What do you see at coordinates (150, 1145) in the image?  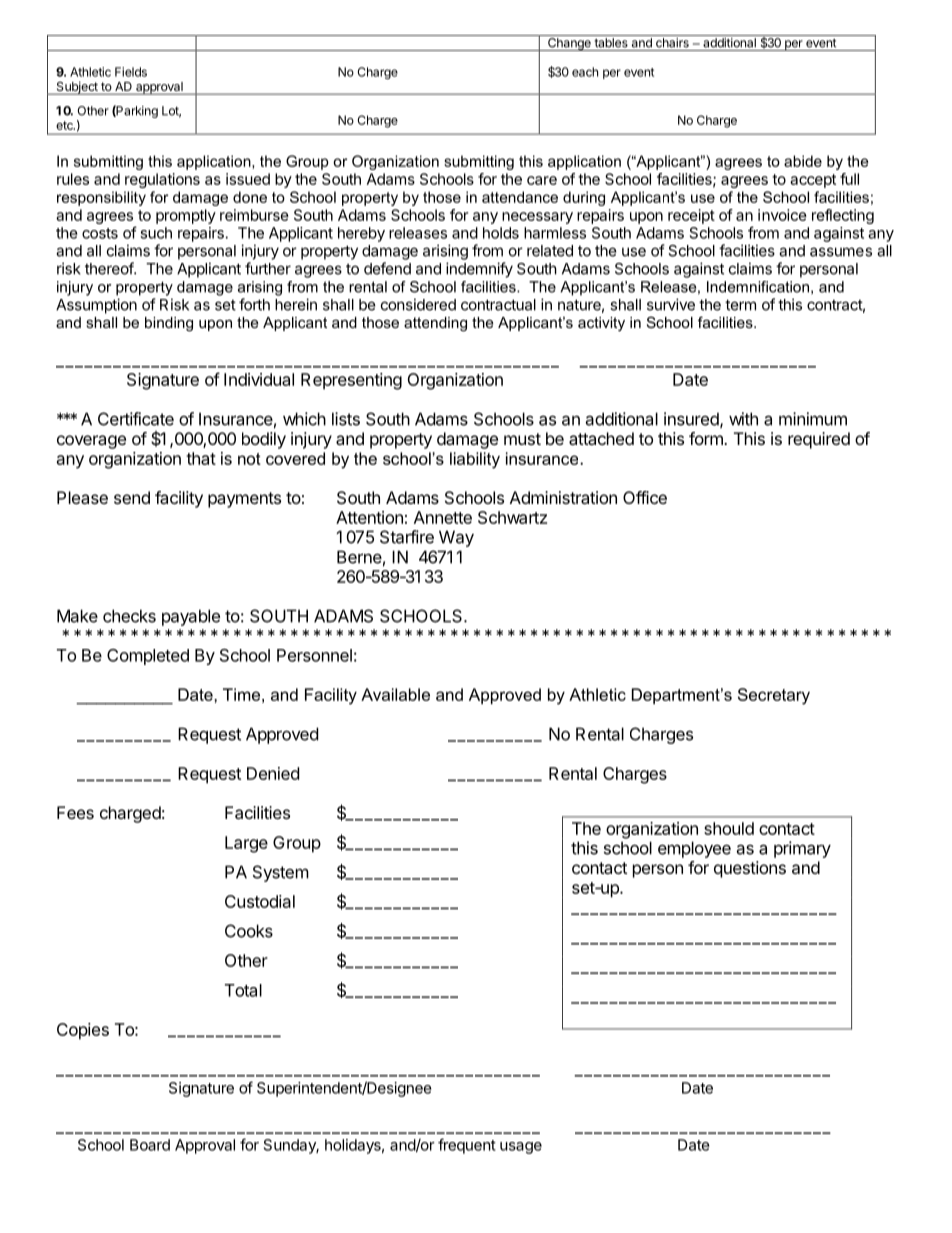 I see `Board` at bounding box center [150, 1145].
